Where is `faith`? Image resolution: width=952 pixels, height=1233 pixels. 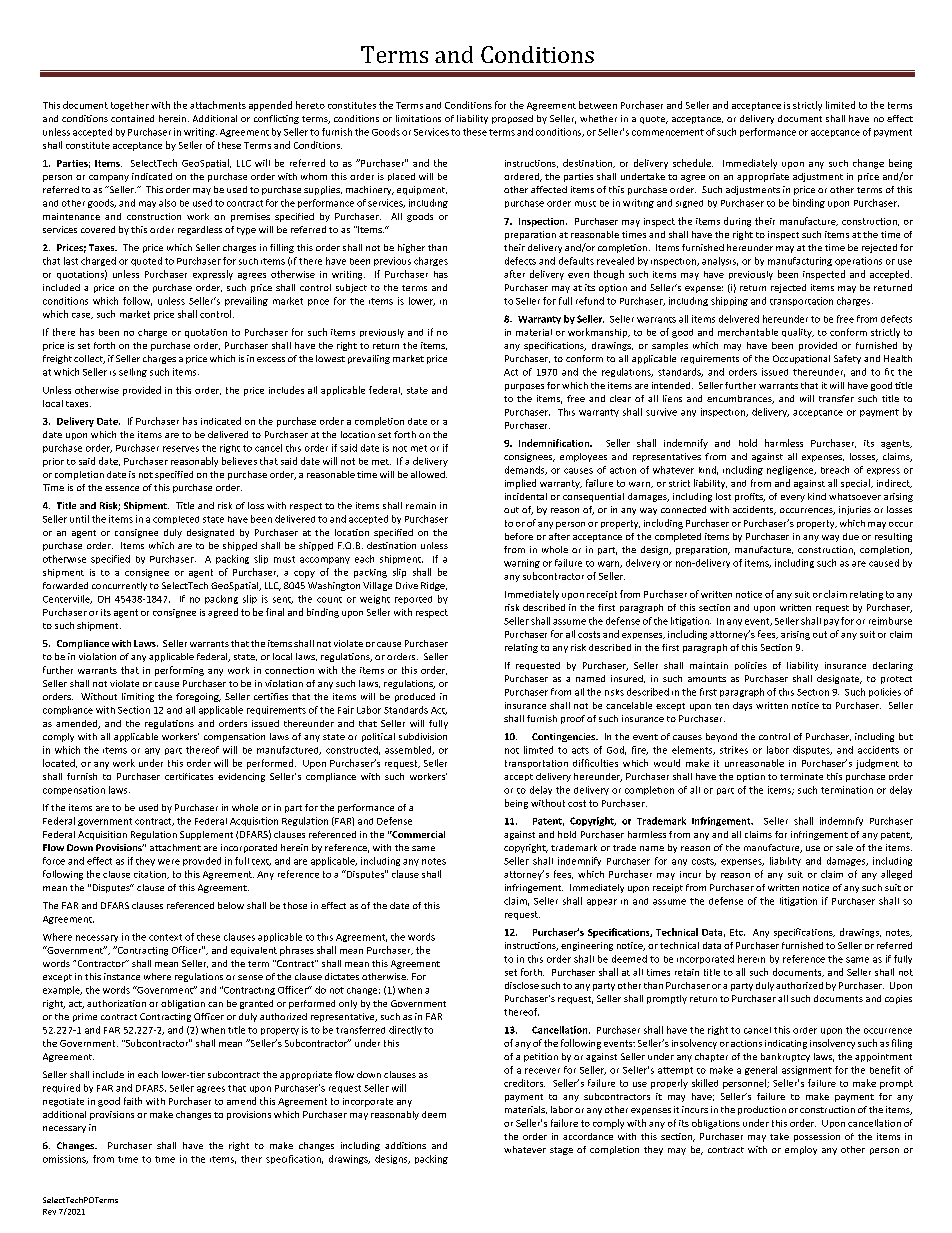 faith is located at coordinates (133, 1101).
